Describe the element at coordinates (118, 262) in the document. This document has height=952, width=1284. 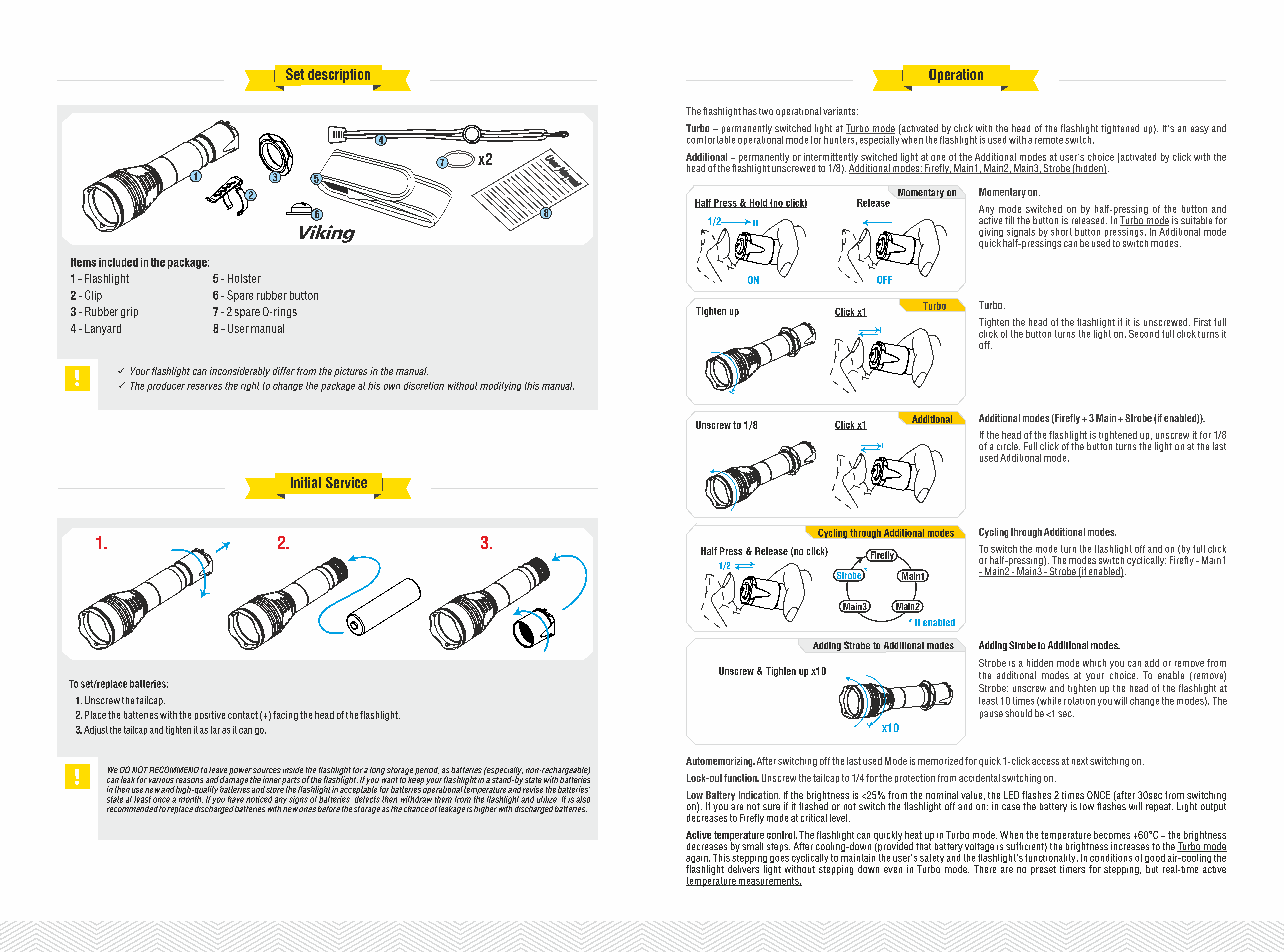
I see `included` at that location.
